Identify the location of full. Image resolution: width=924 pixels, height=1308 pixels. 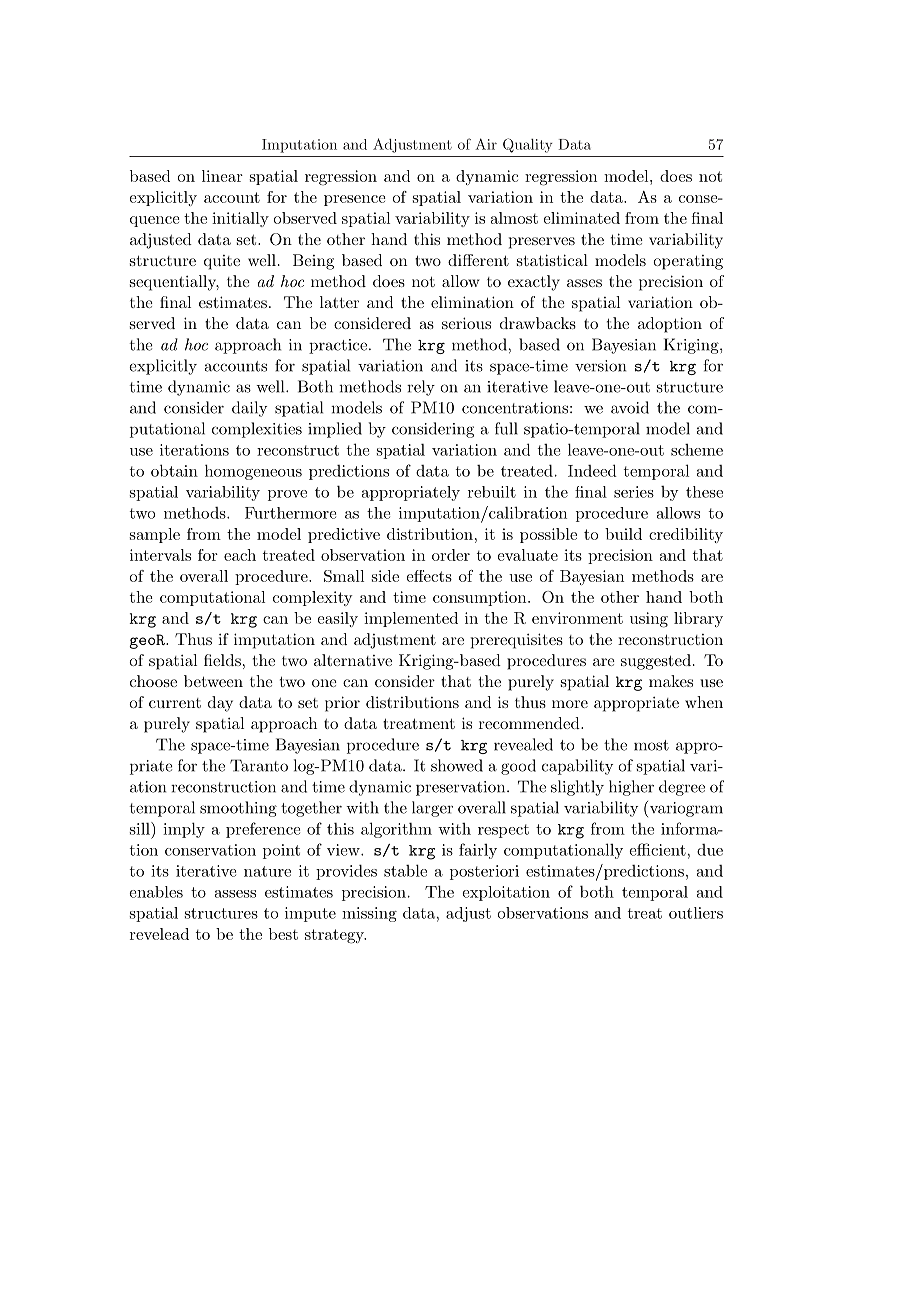
(506, 428).
